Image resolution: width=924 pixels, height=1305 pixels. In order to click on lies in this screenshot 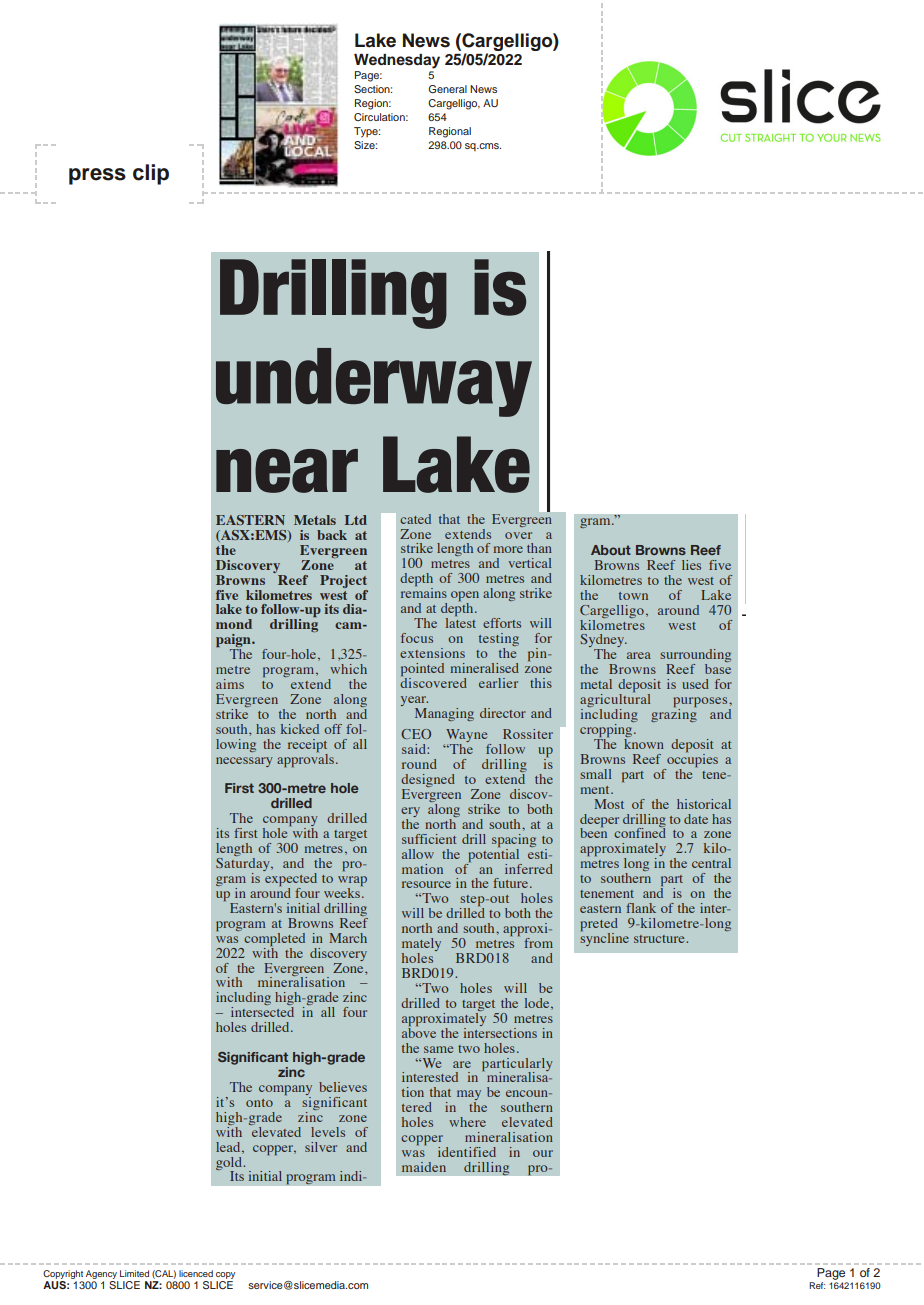, I will do `click(691, 565)`.
